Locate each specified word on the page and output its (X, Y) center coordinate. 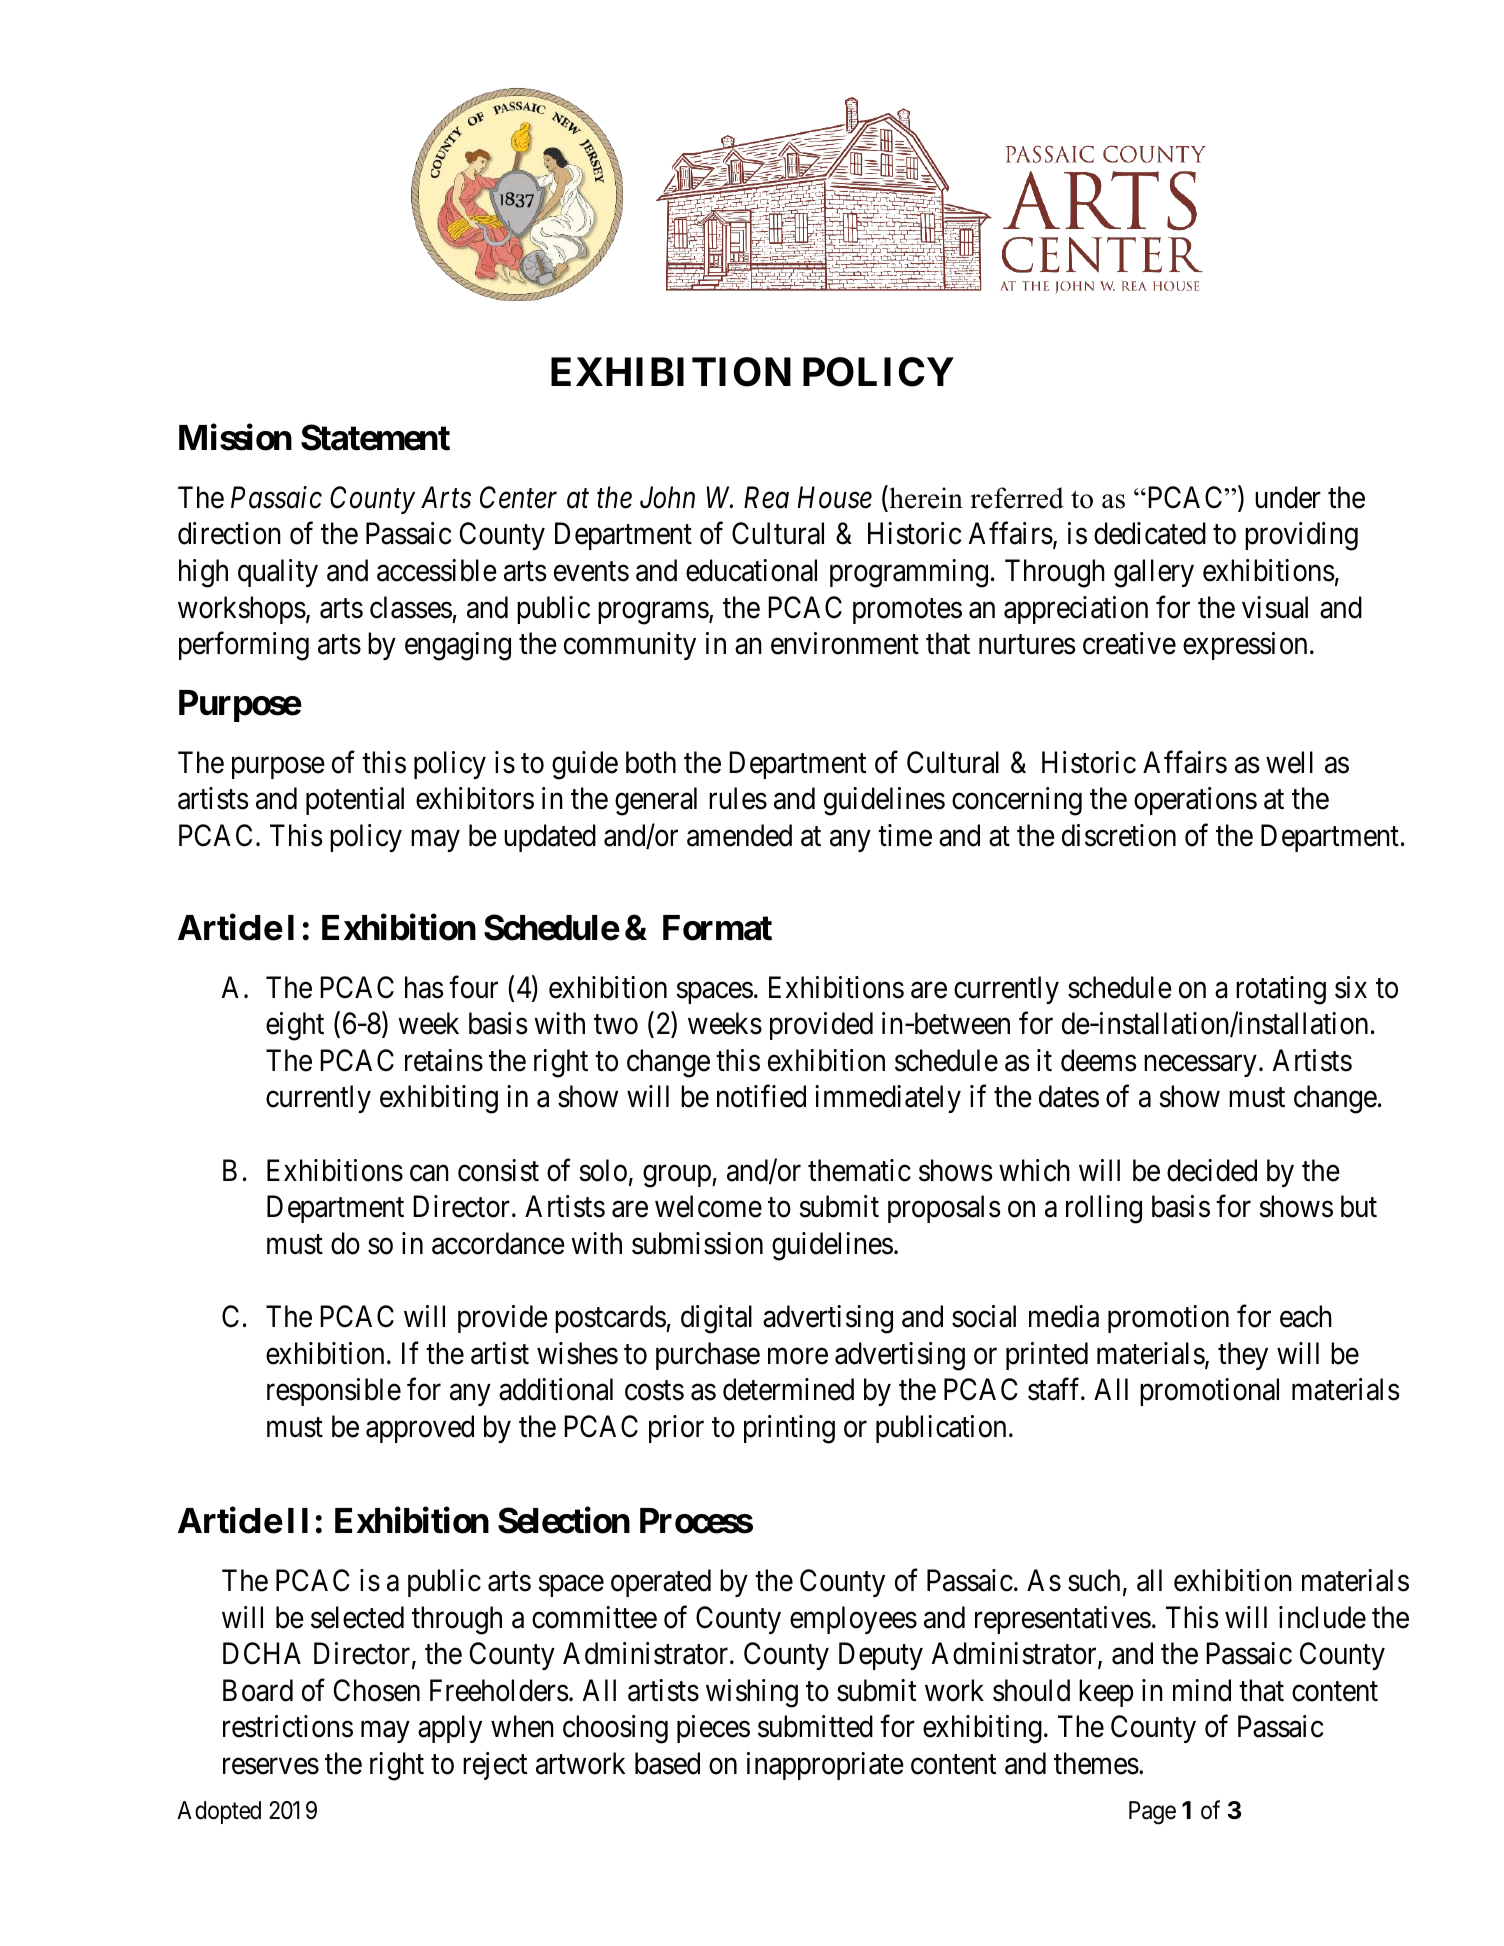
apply (450, 1729)
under (1288, 497)
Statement (375, 437)
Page (1152, 1813)
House (835, 498)
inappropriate (825, 1766)
